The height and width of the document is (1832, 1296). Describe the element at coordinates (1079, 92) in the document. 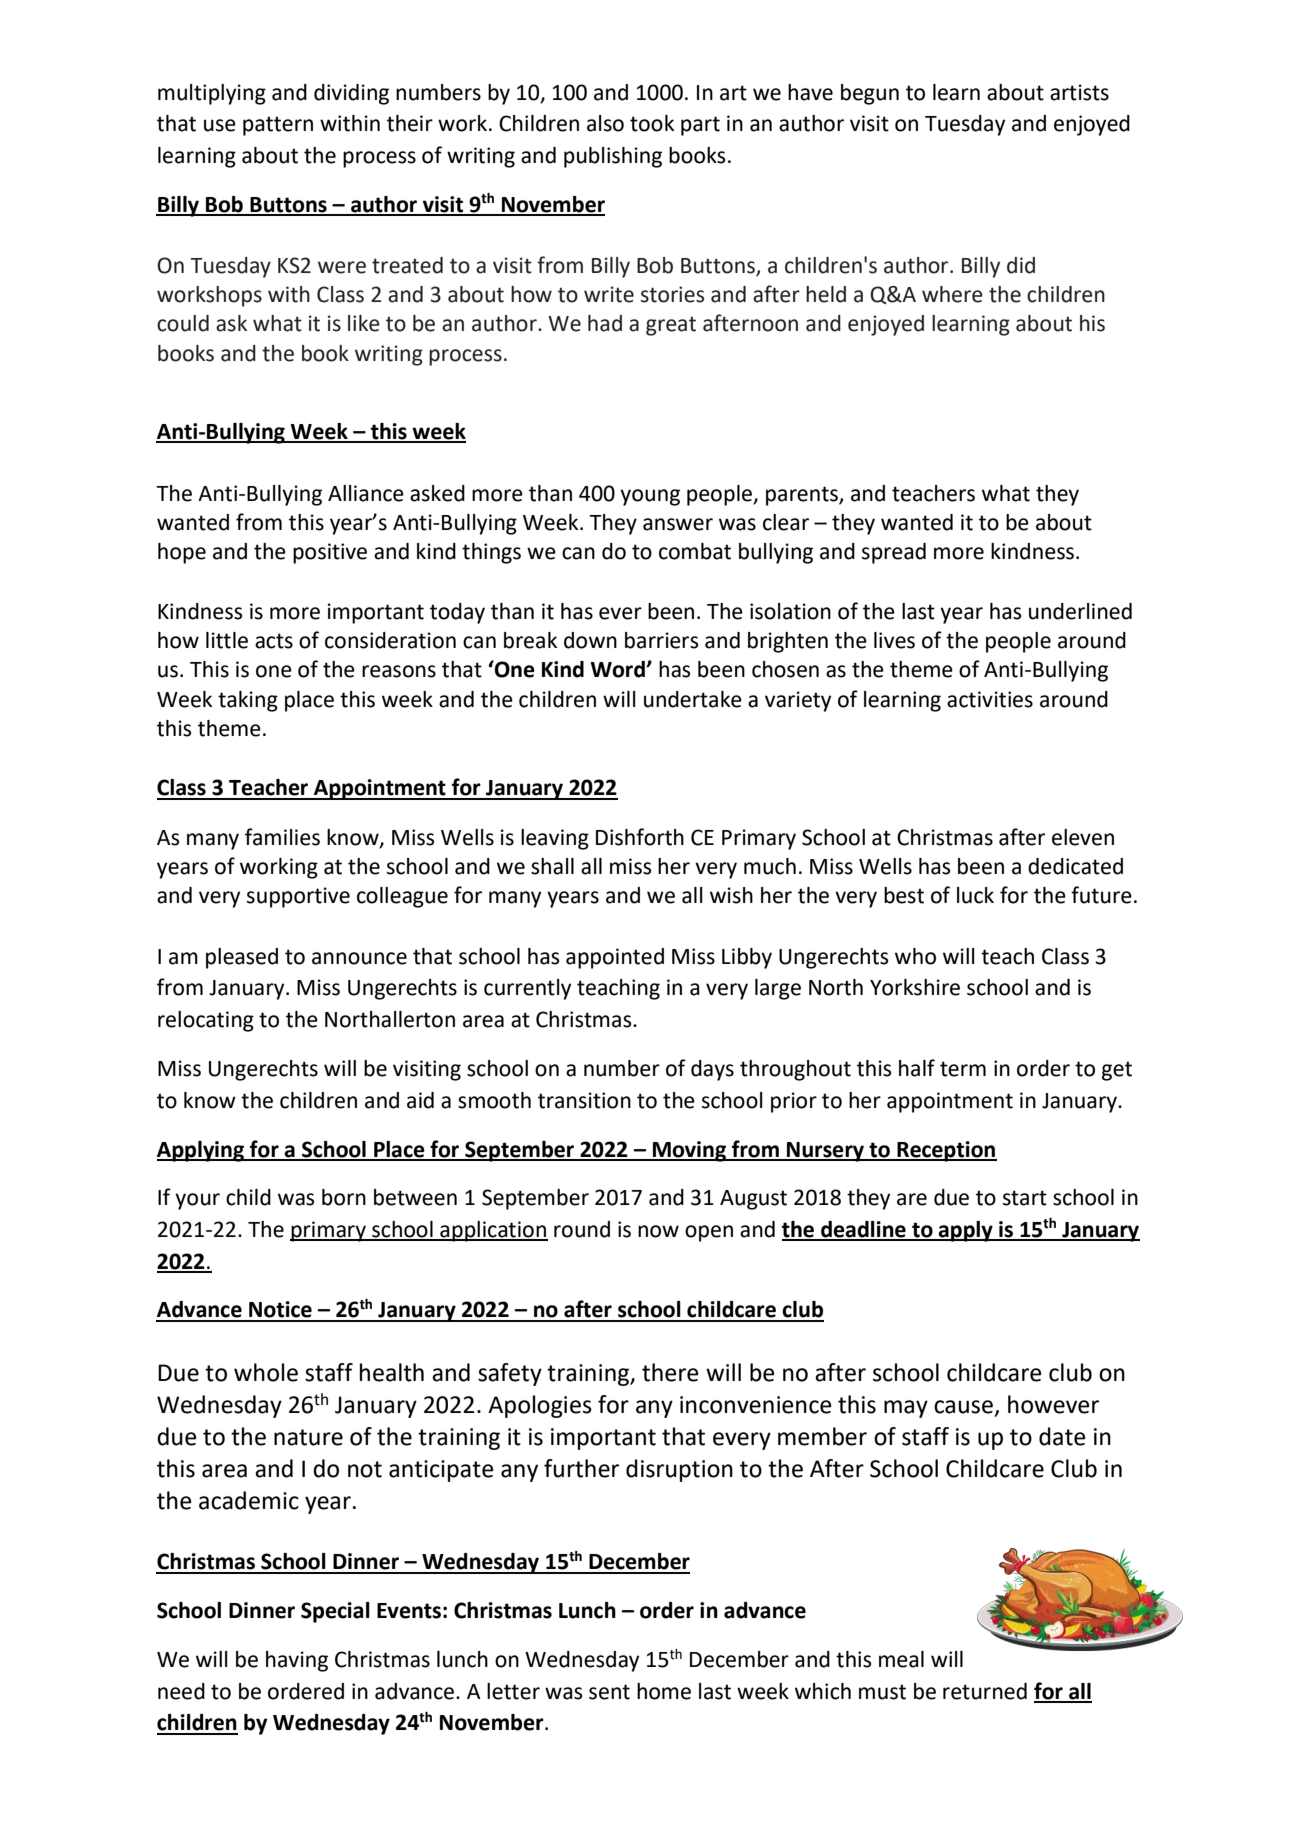

I see `artists` at that location.
